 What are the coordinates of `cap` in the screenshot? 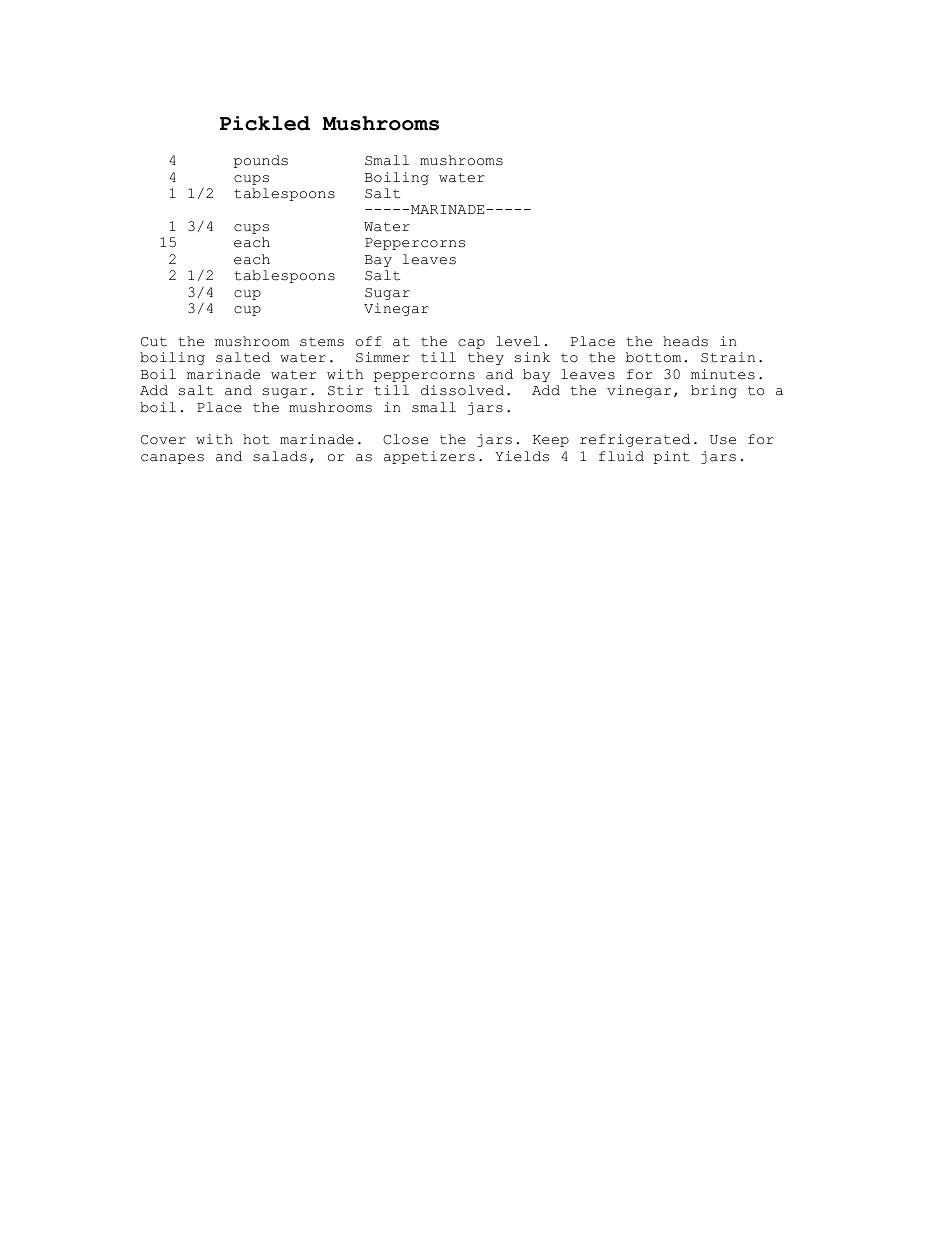 It's located at (471, 344).
